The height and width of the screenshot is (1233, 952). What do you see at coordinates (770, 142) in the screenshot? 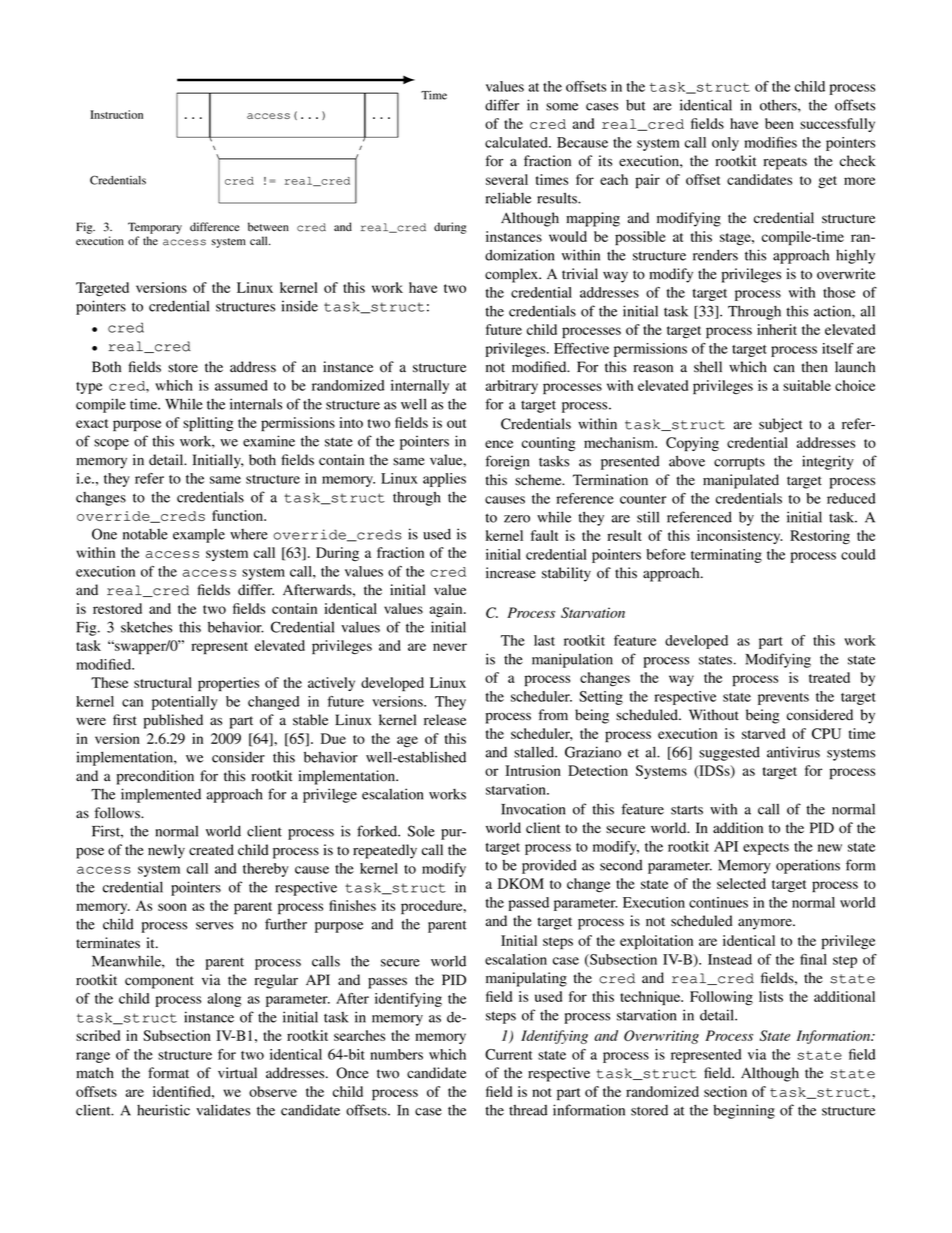
I see `modifies` at bounding box center [770, 142].
